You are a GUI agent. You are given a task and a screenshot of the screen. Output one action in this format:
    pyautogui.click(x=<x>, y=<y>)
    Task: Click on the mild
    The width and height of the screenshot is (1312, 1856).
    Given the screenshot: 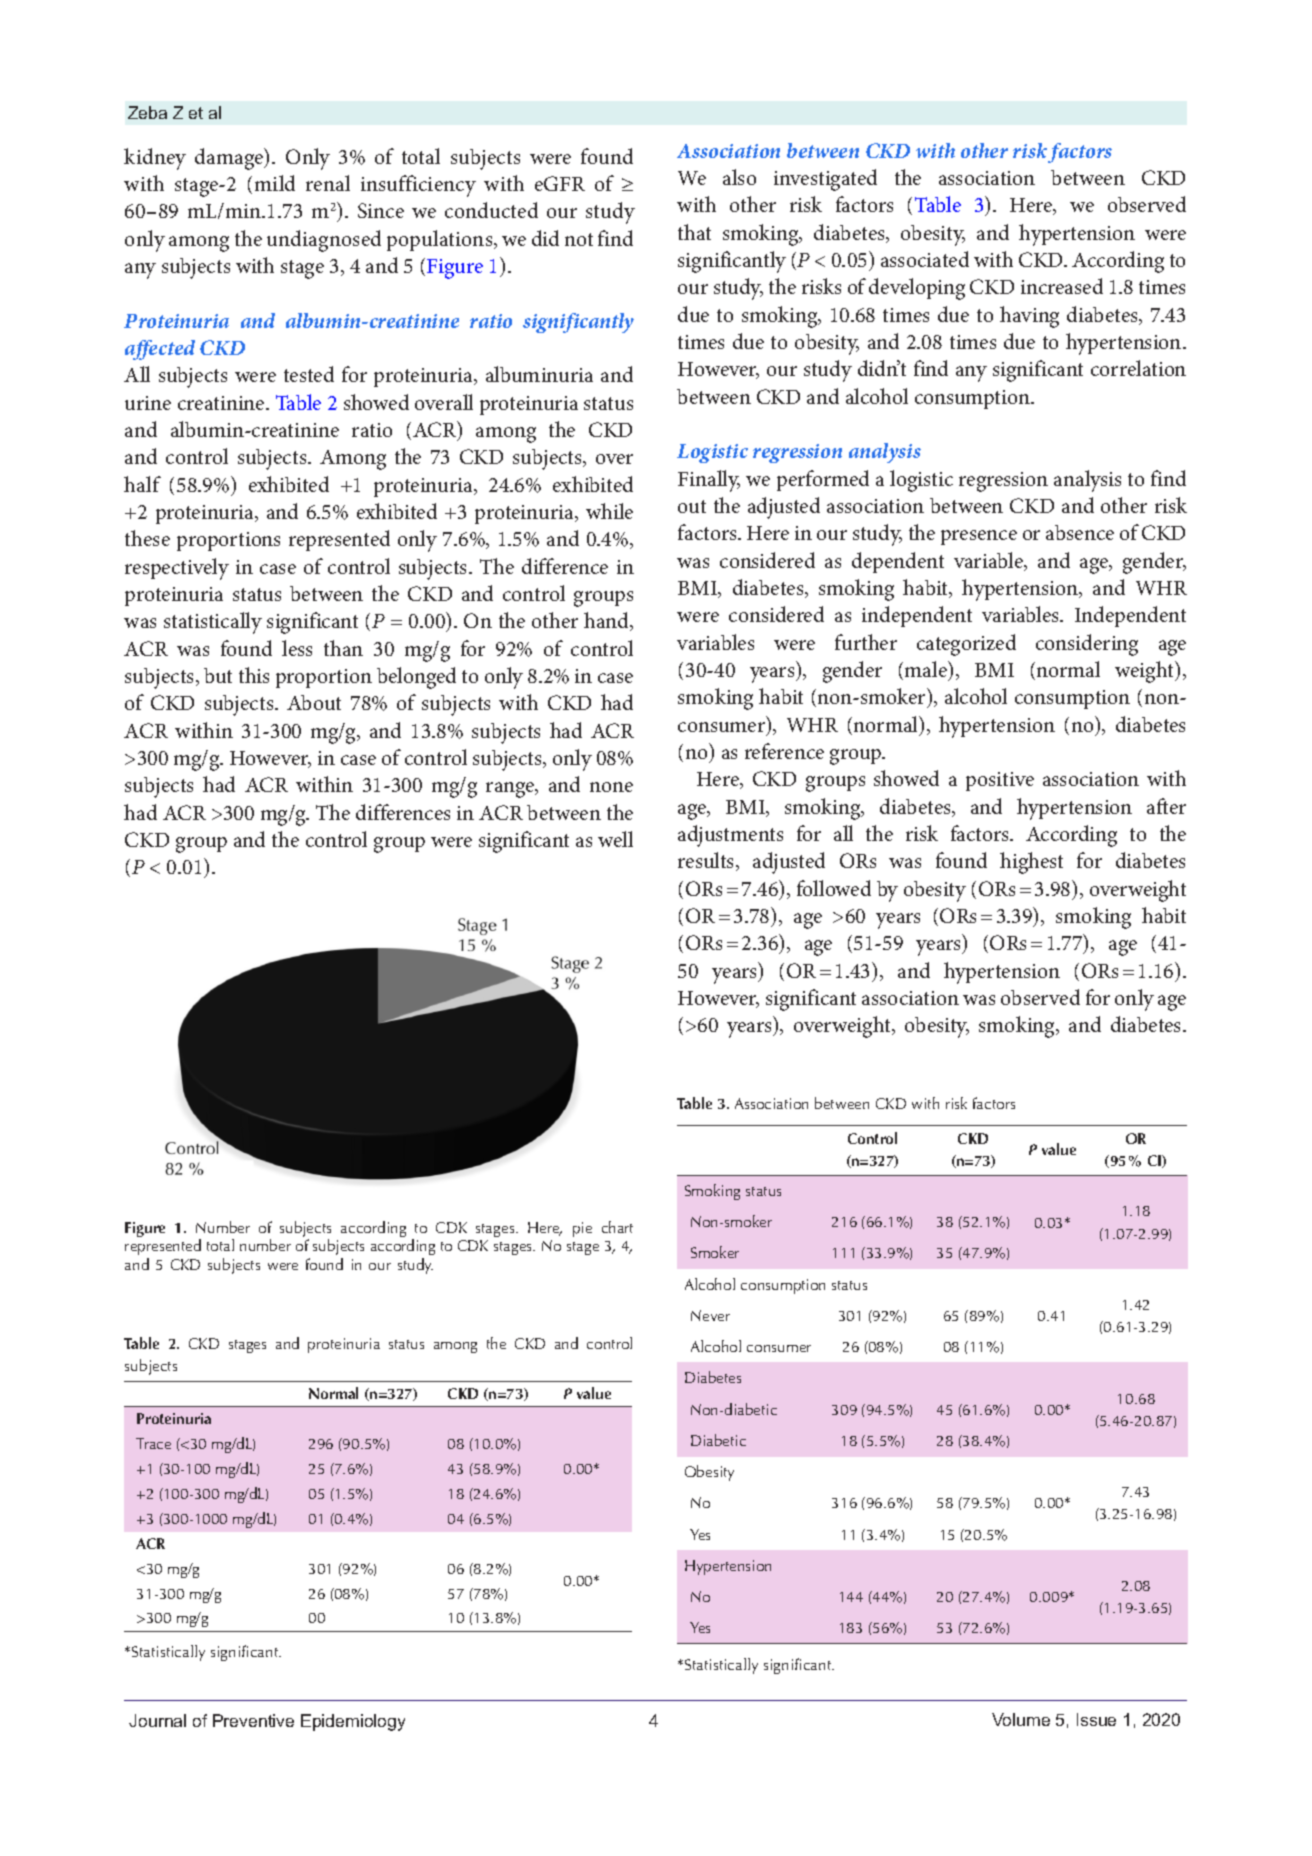 What is the action you would take?
    pyautogui.click(x=275, y=183)
